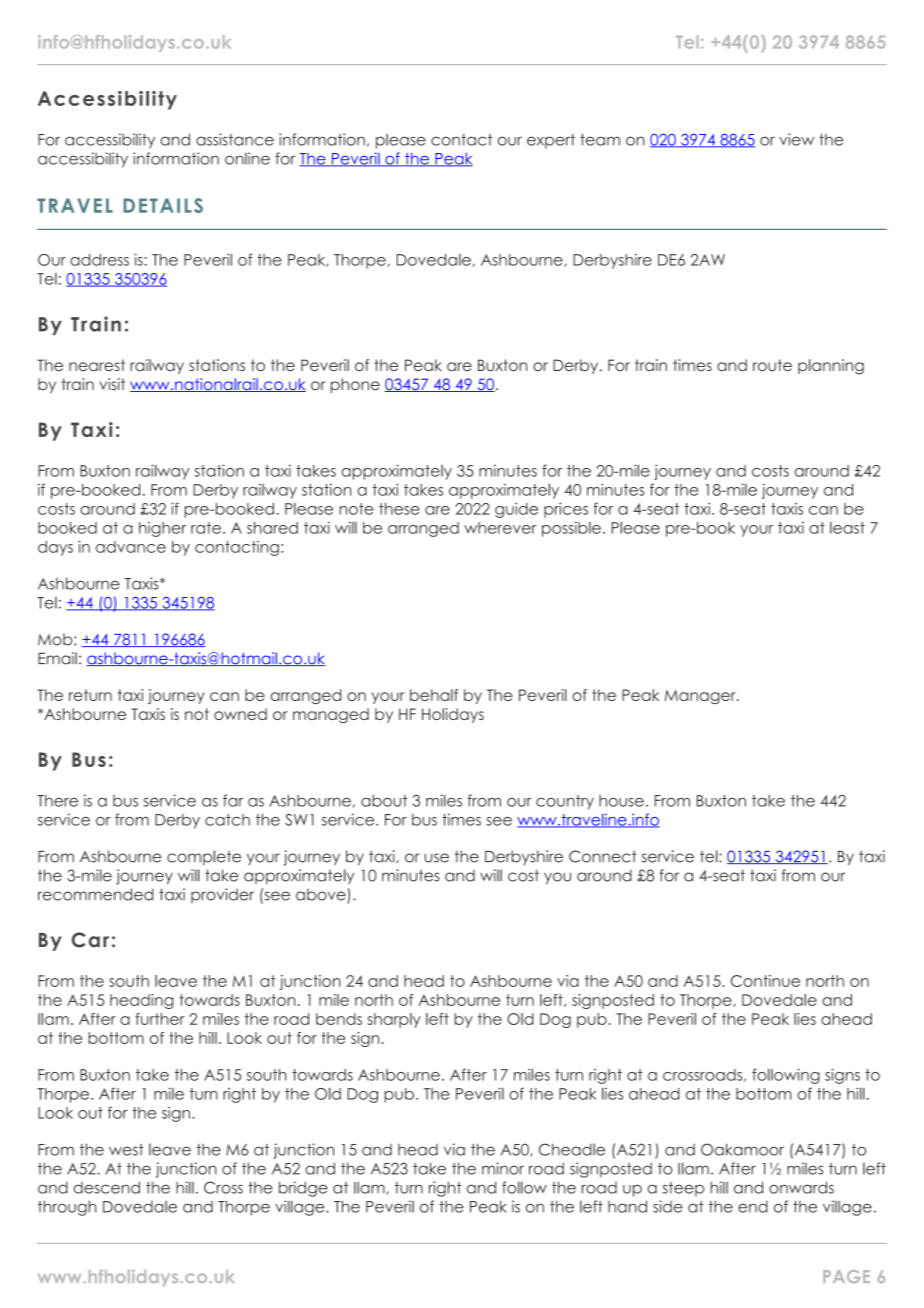  What do you see at coordinates (772, 365) in the screenshot?
I see `route` at bounding box center [772, 365].
